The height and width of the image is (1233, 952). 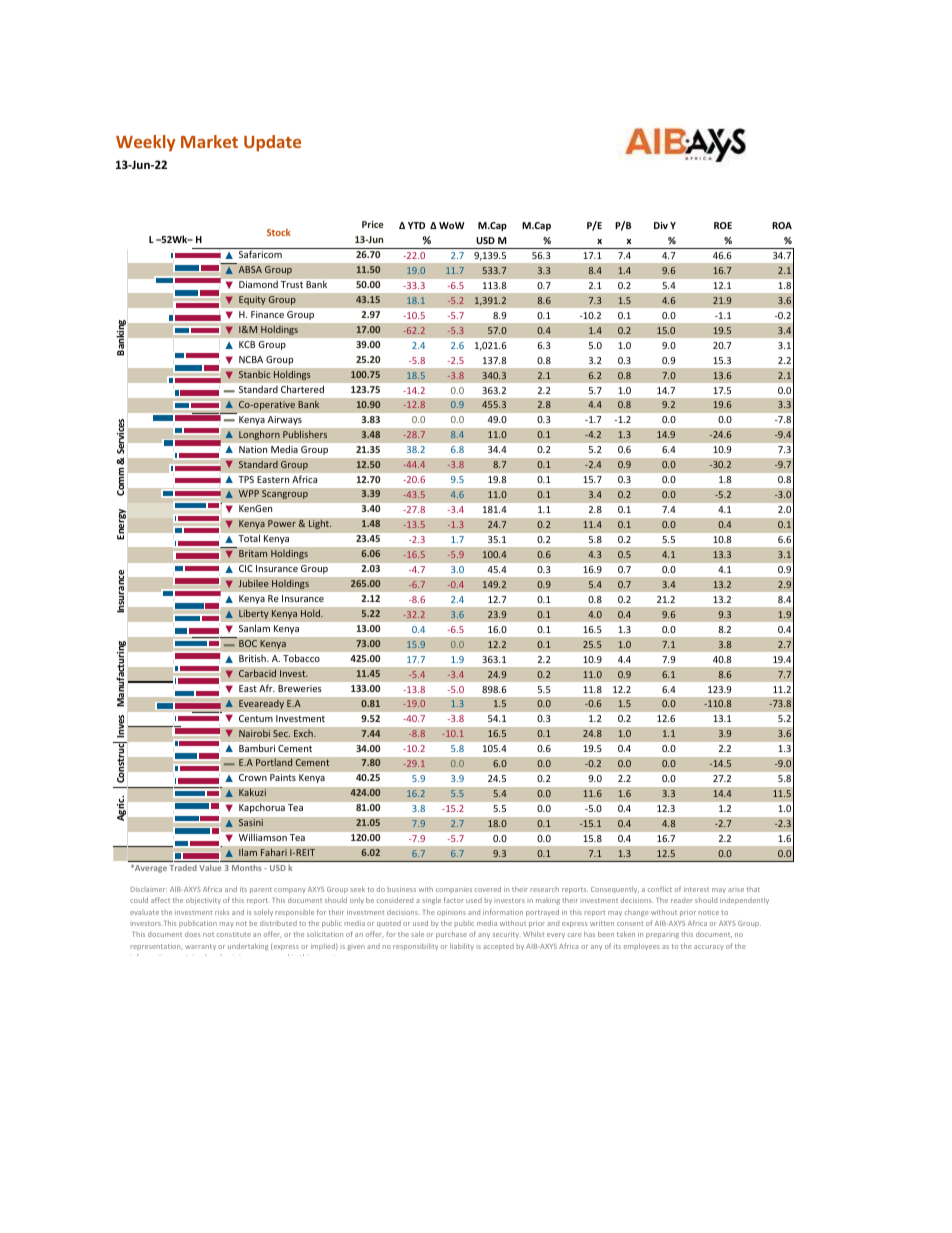 What do you see at coordinates (249, 538) in the image?
I see `Total` at bounding box center [249, 538].
